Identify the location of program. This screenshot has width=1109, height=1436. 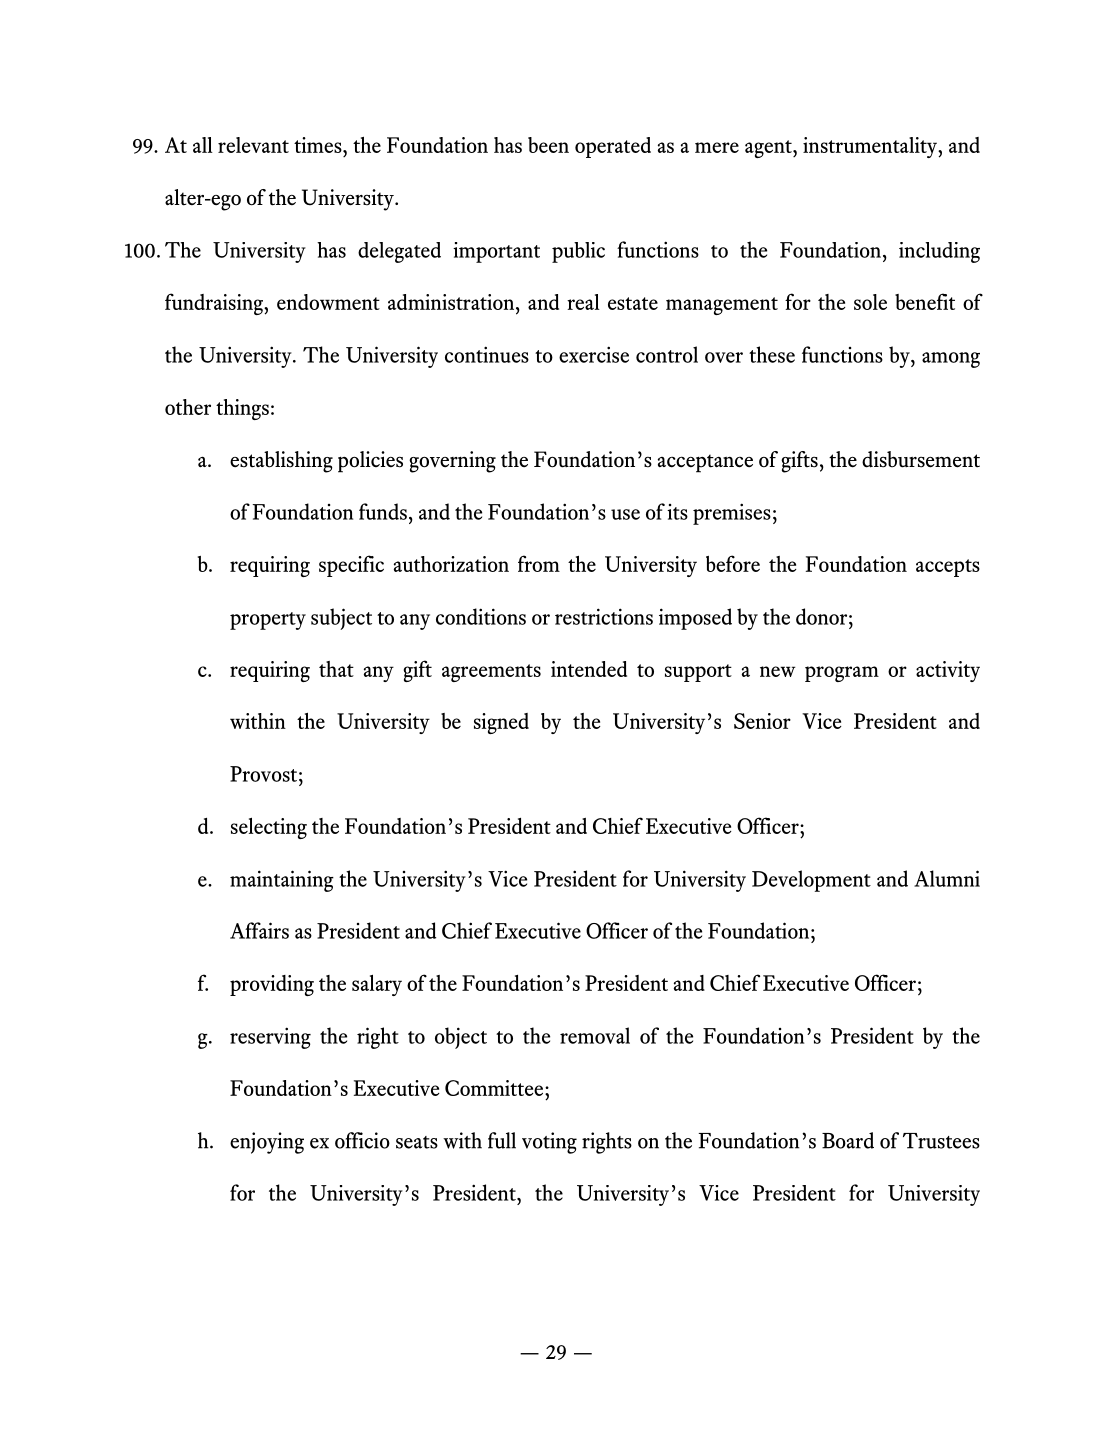
(842, 674).
